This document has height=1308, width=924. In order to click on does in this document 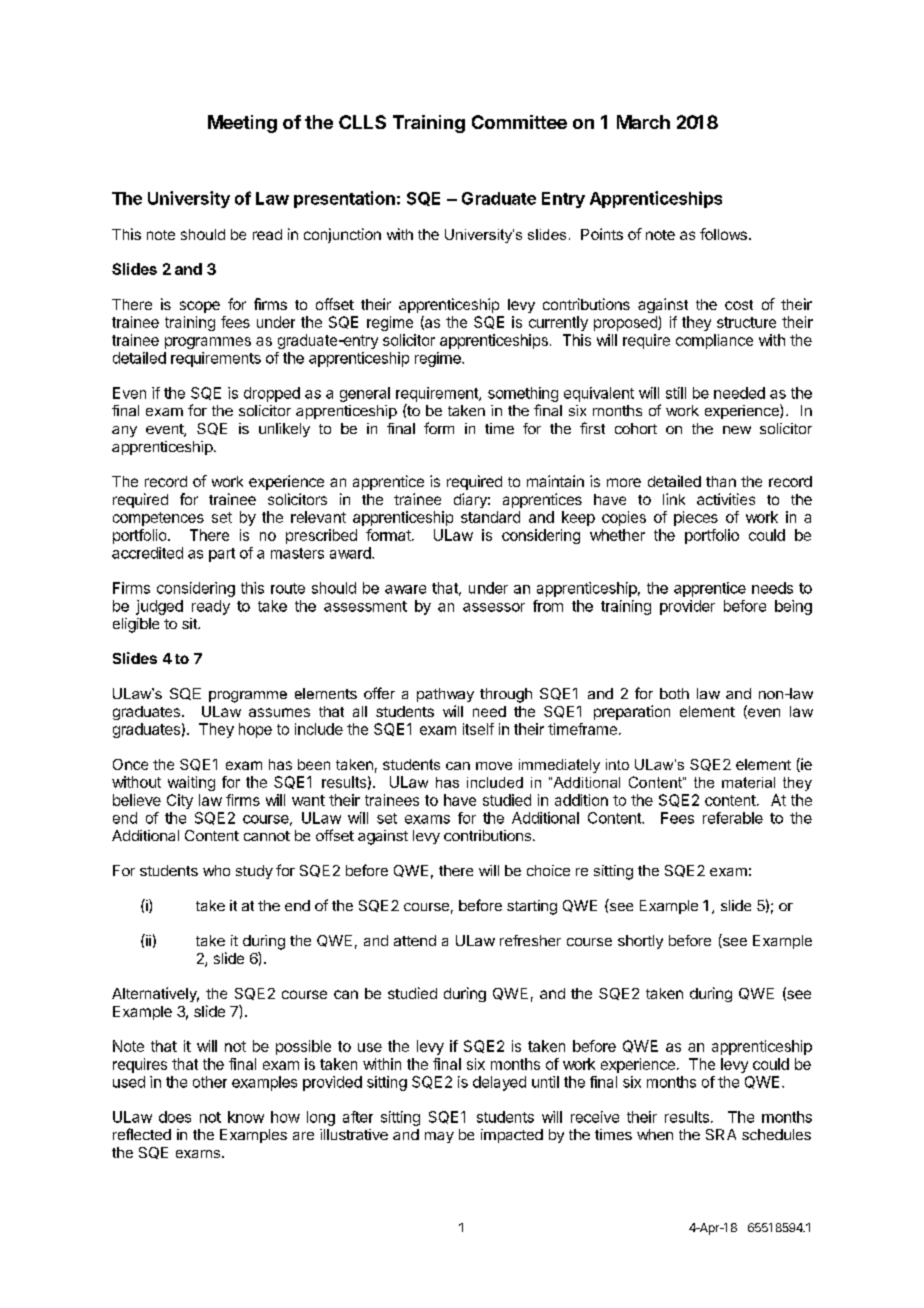, I will do `click(175, 1117)`.
